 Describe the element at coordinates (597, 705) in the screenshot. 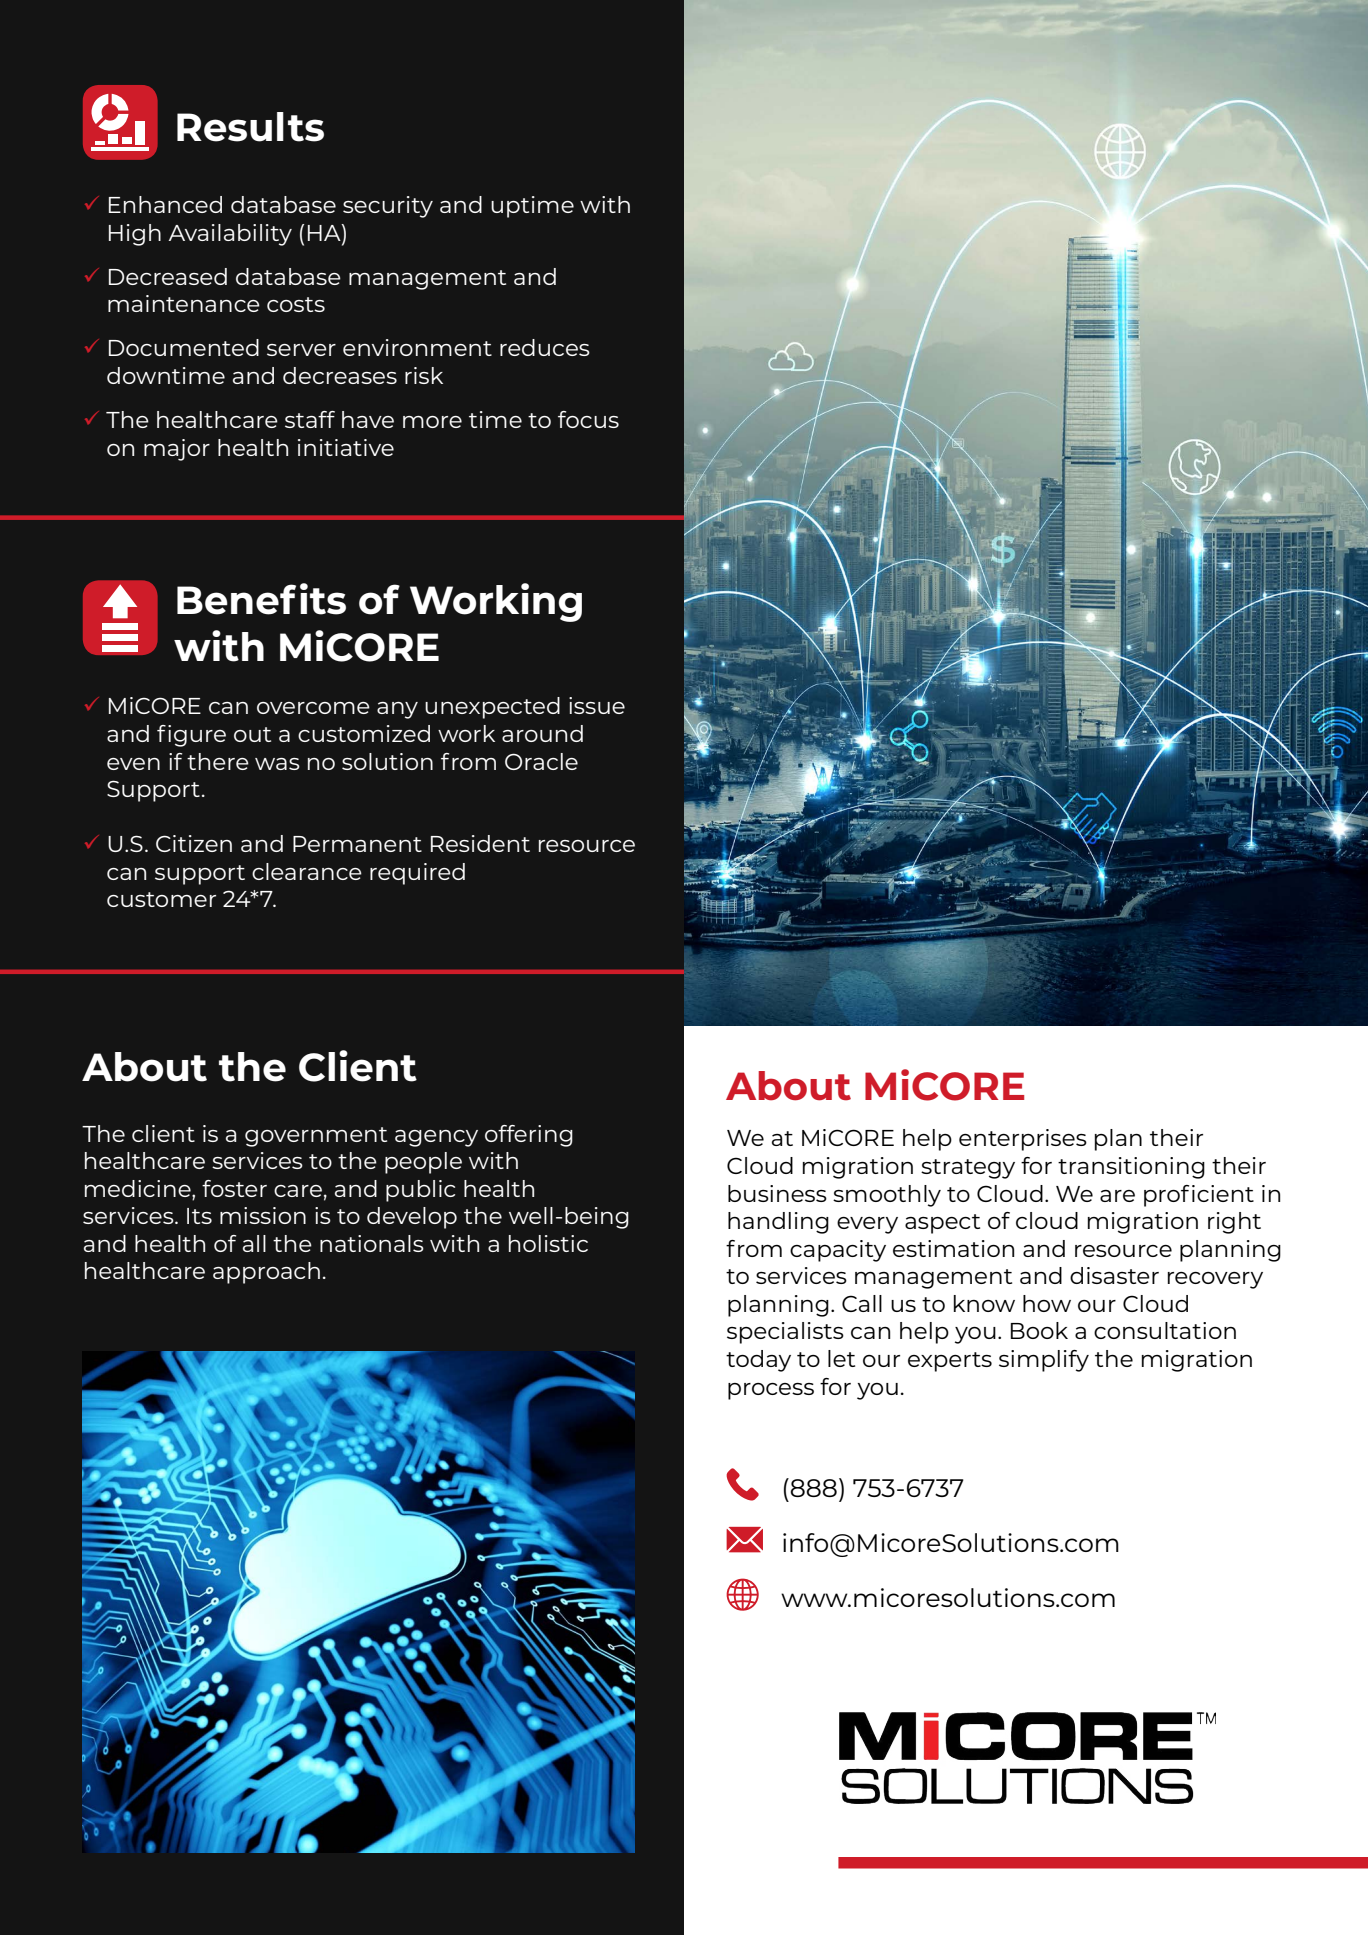

I see `issue` at that location.
